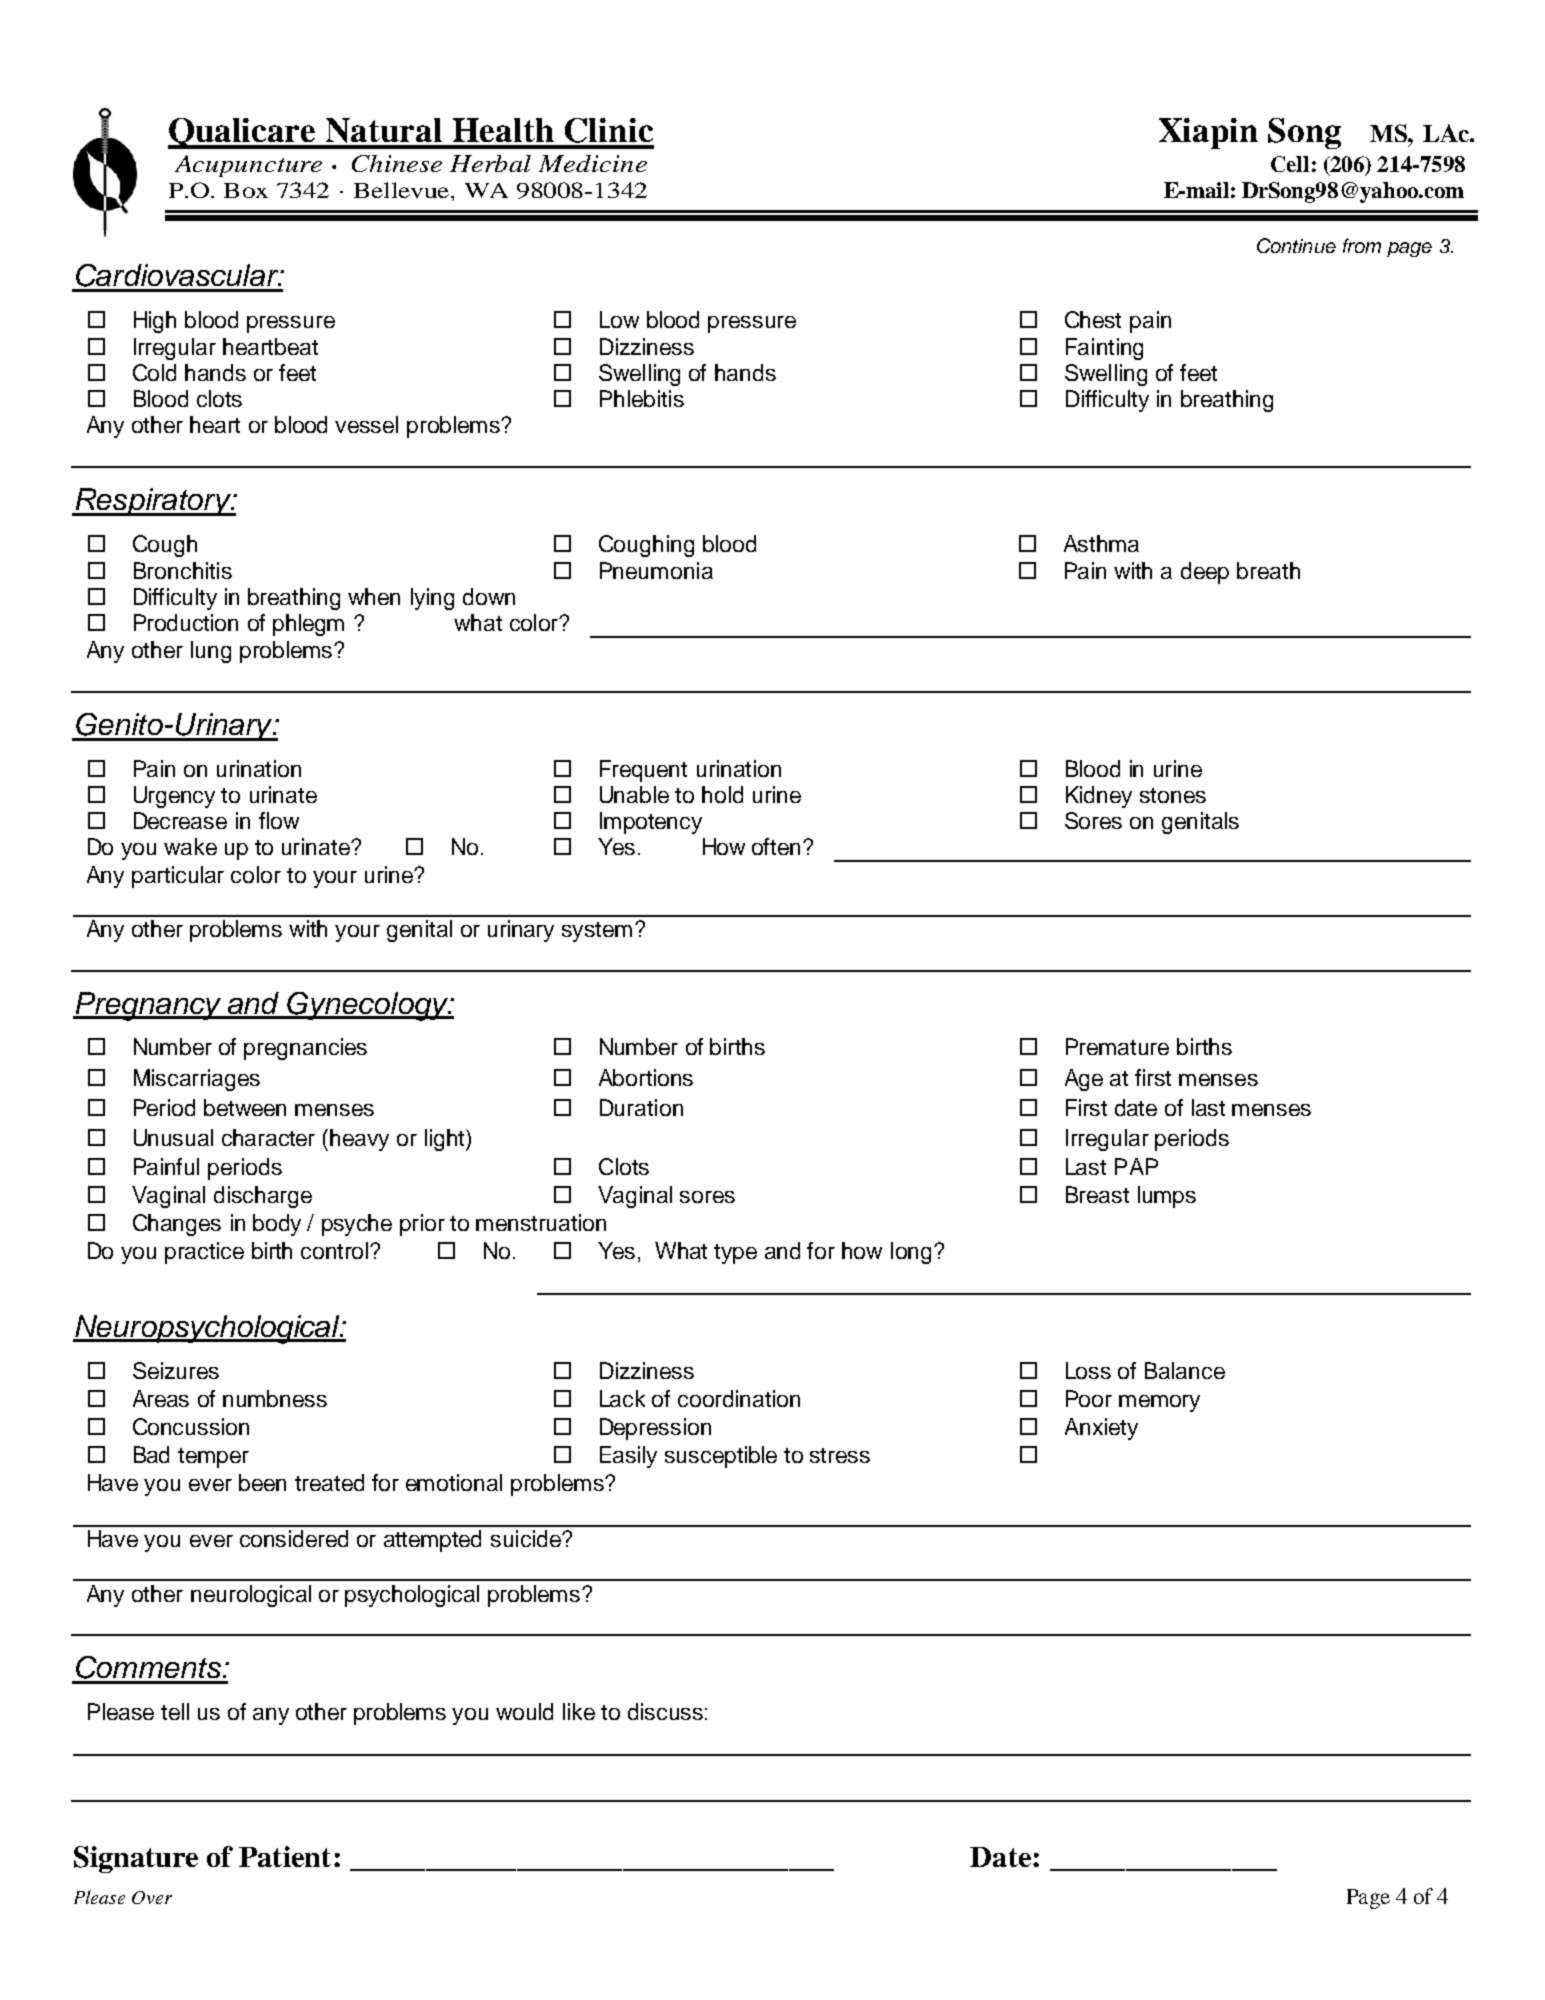 The image size is (1545, 2000). I want to click on discharge, so click(263, 1197).
